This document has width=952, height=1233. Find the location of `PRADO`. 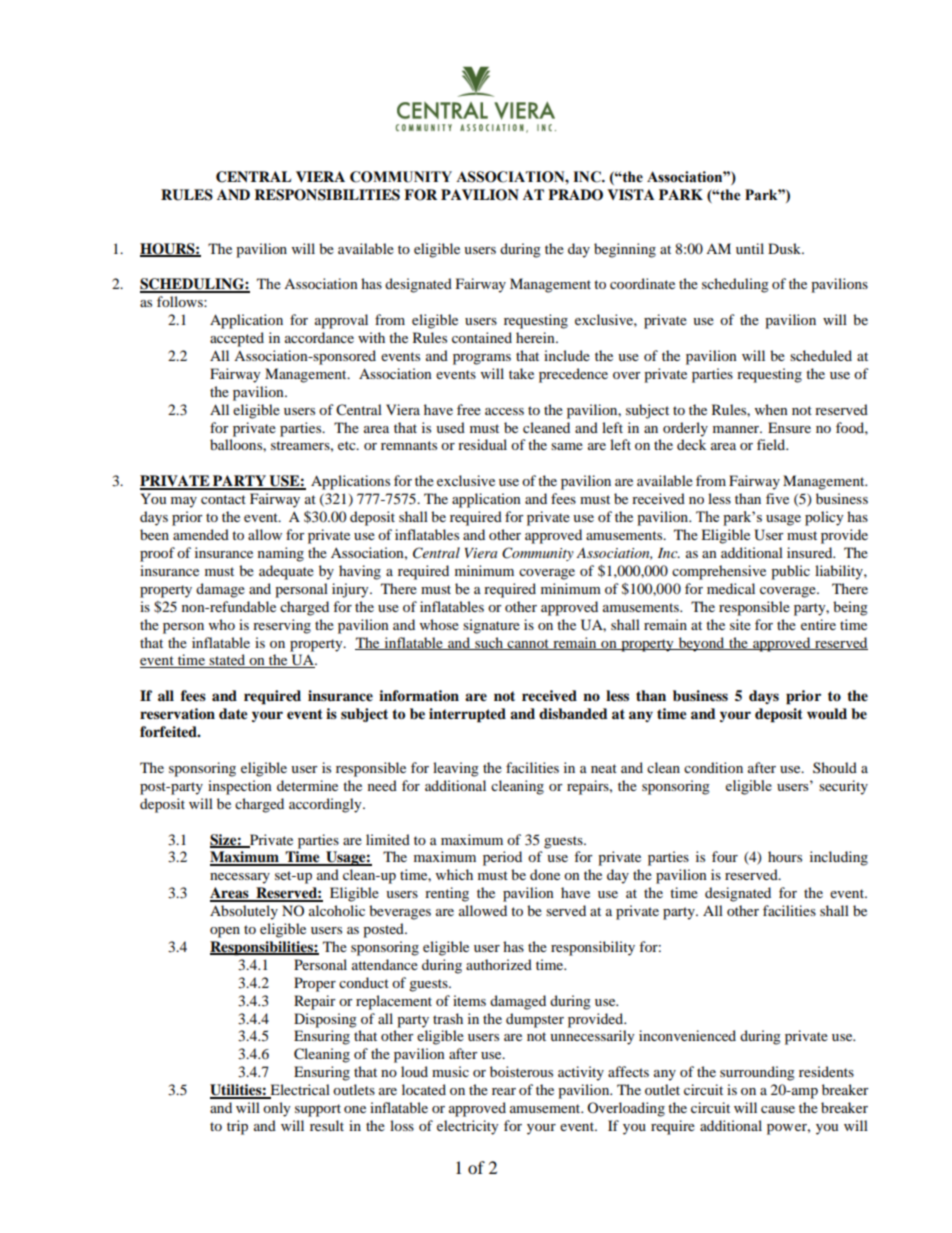

PRADO is located at coordinates (575, 195).
